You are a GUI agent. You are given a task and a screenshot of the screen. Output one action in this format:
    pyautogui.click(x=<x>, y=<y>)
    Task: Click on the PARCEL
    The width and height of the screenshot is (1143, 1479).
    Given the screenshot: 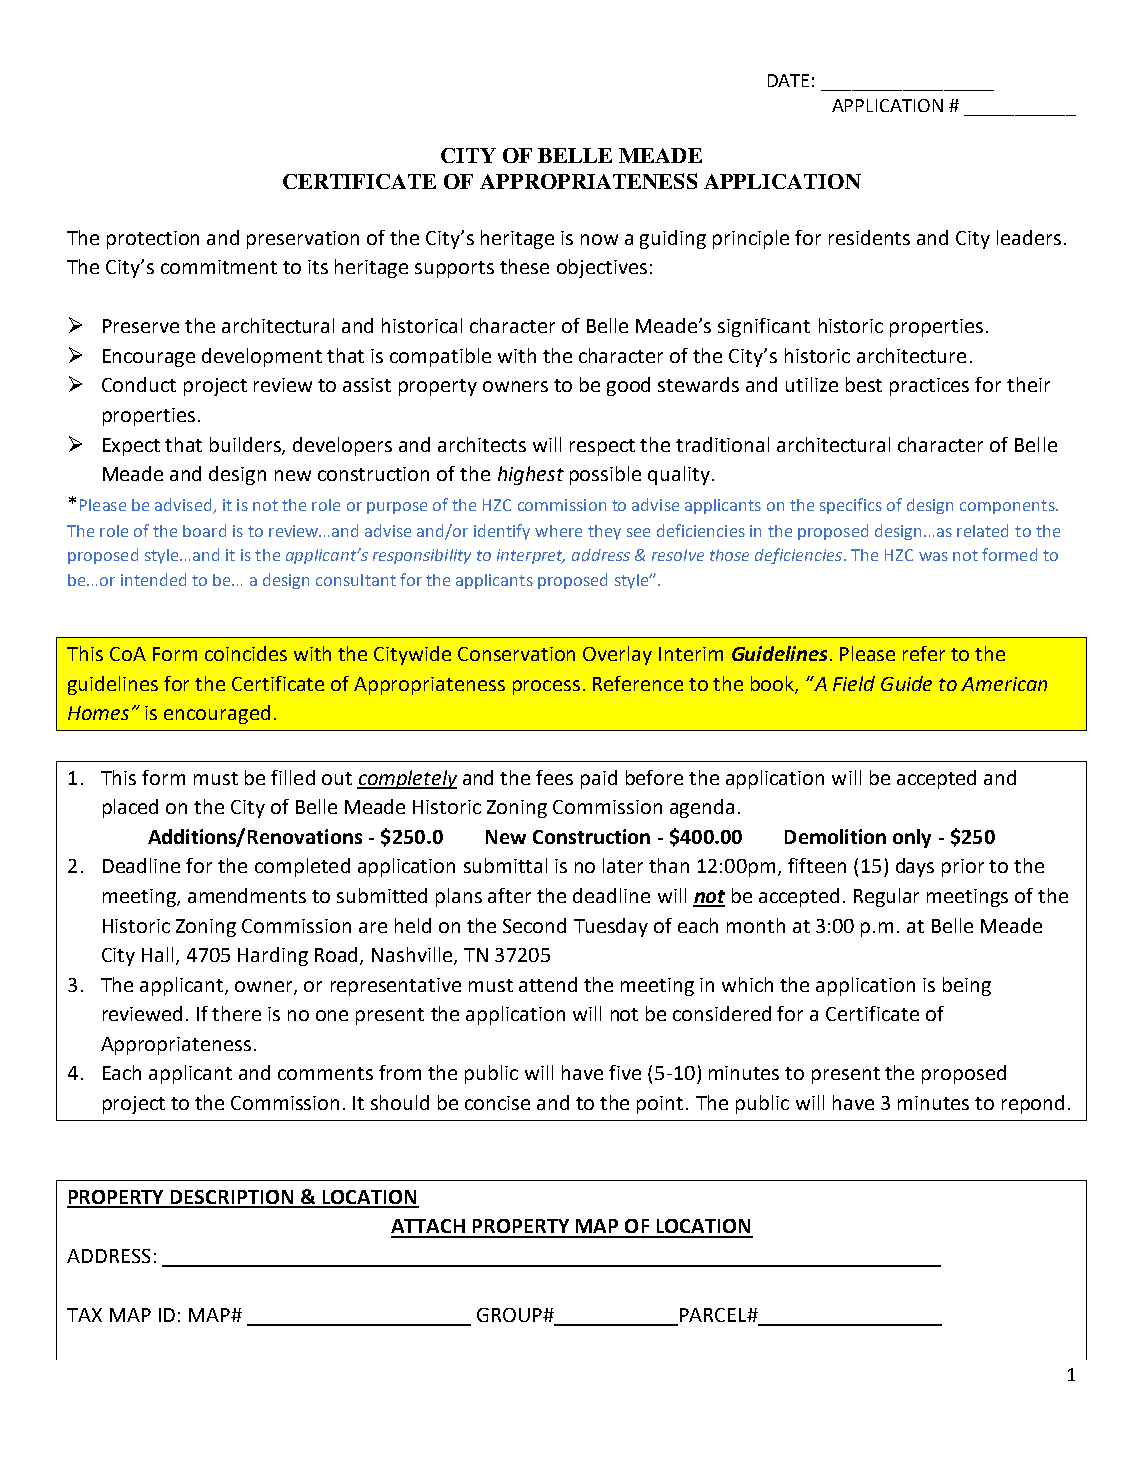 What is the action you would take?
    pyautogui.click(x=714, y=1315)
